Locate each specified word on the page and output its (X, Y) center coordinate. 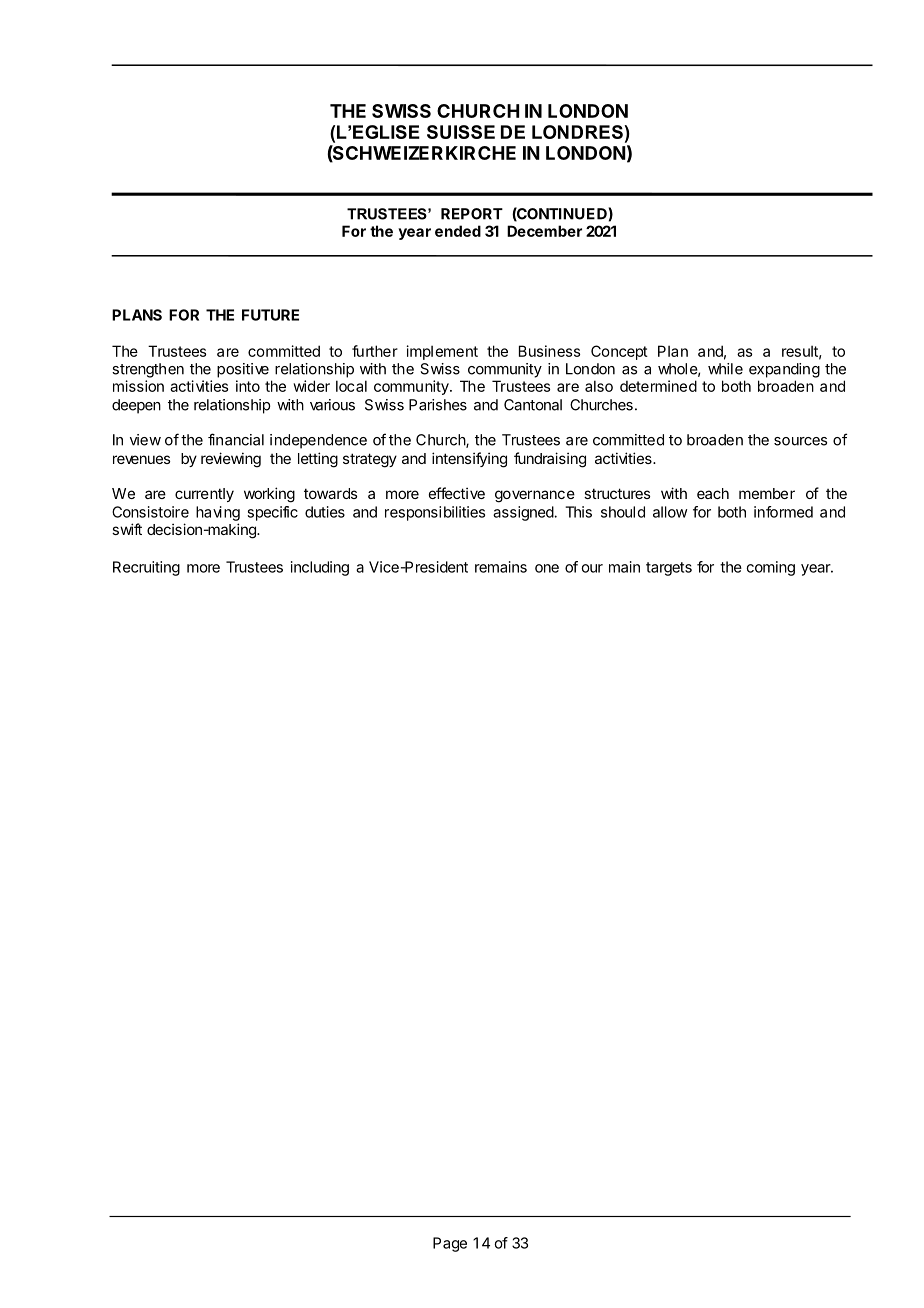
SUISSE (461, 132)
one (547, 568)
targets (669, 569)
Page (450, 1244)
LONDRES (577, 132)
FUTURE (270, 315)
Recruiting (146, 568)
